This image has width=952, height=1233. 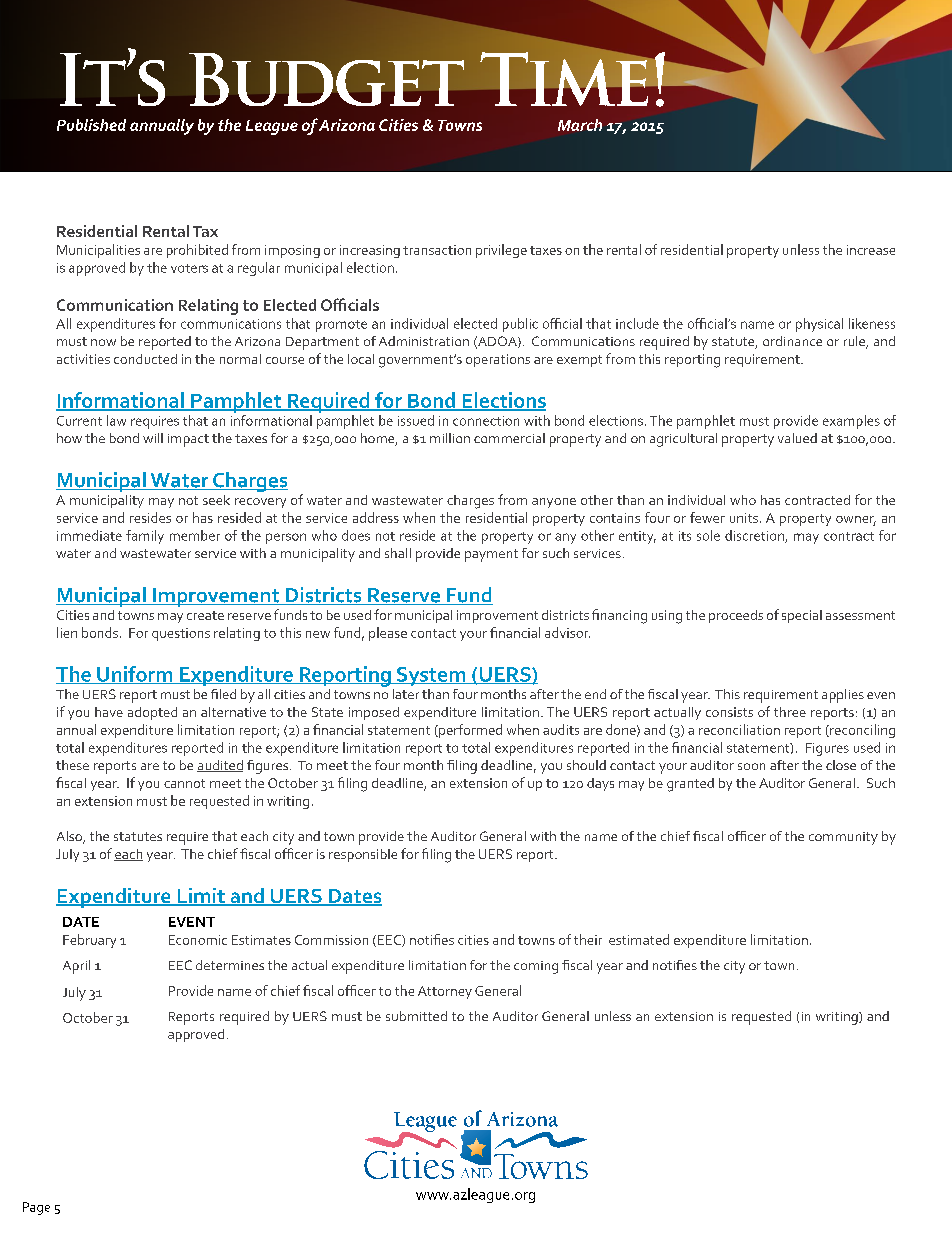 What do you see at coordinates (536, 967) in the image?
I see `coming` at bounding box center [536, 967].
